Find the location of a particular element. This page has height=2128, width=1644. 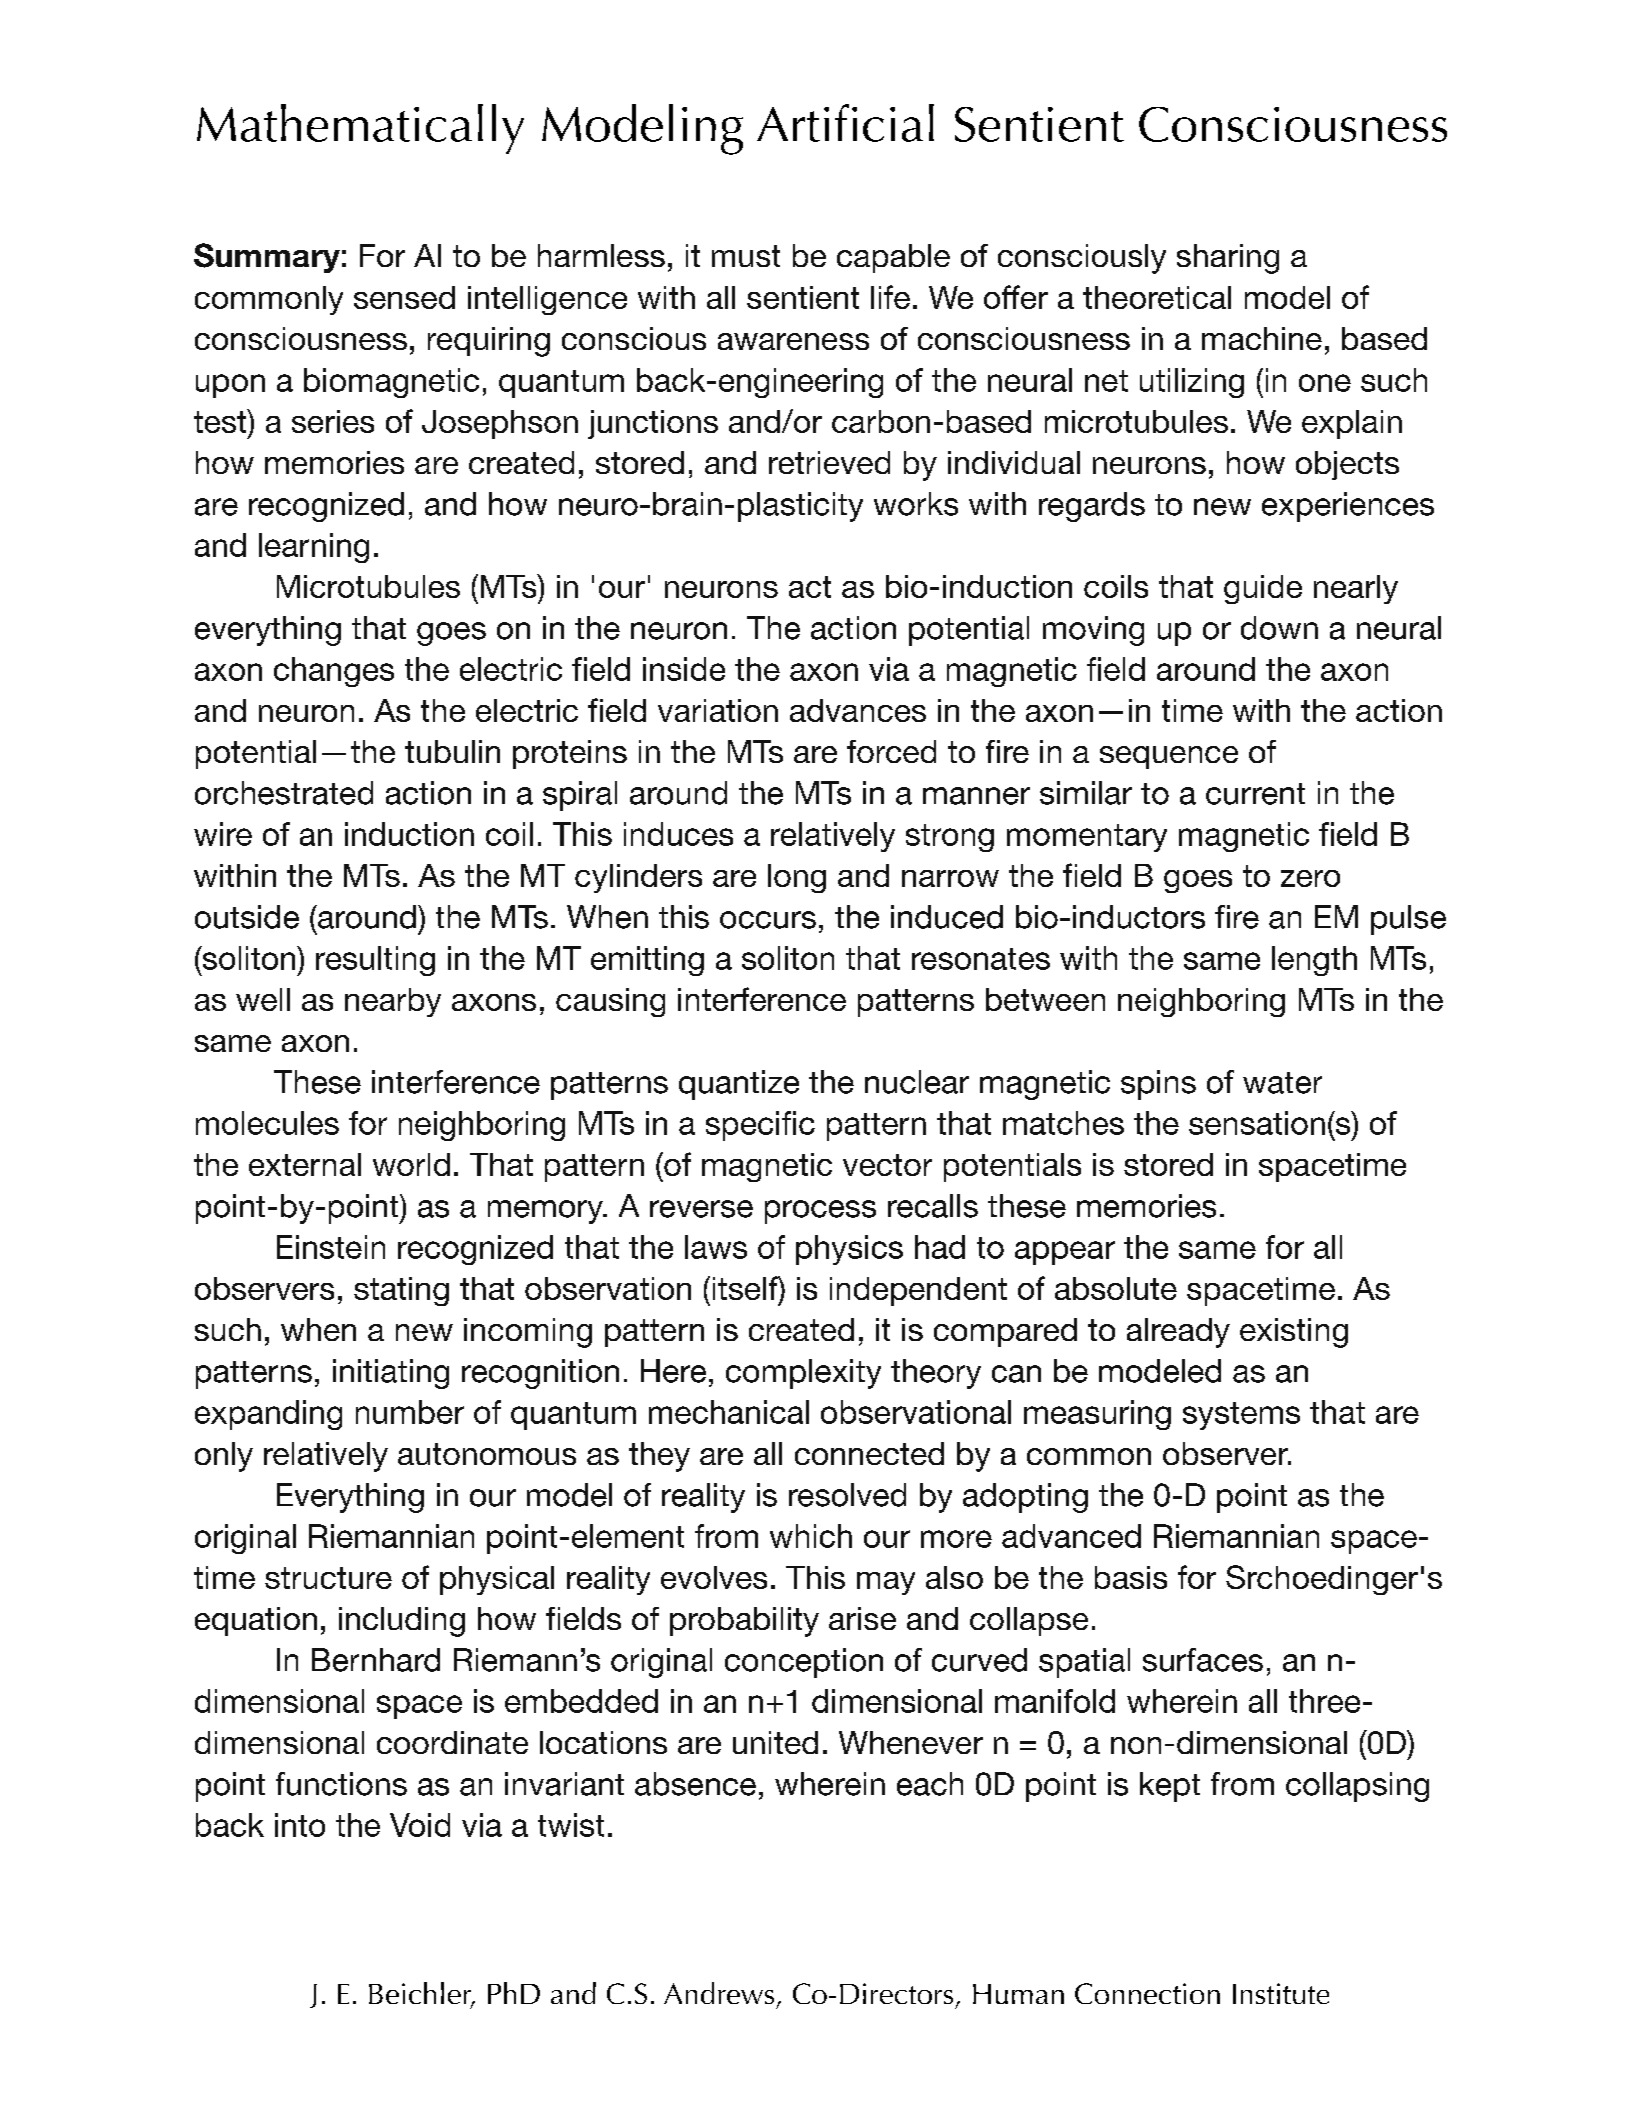

sharing is located at coordinates (1228, 259).
